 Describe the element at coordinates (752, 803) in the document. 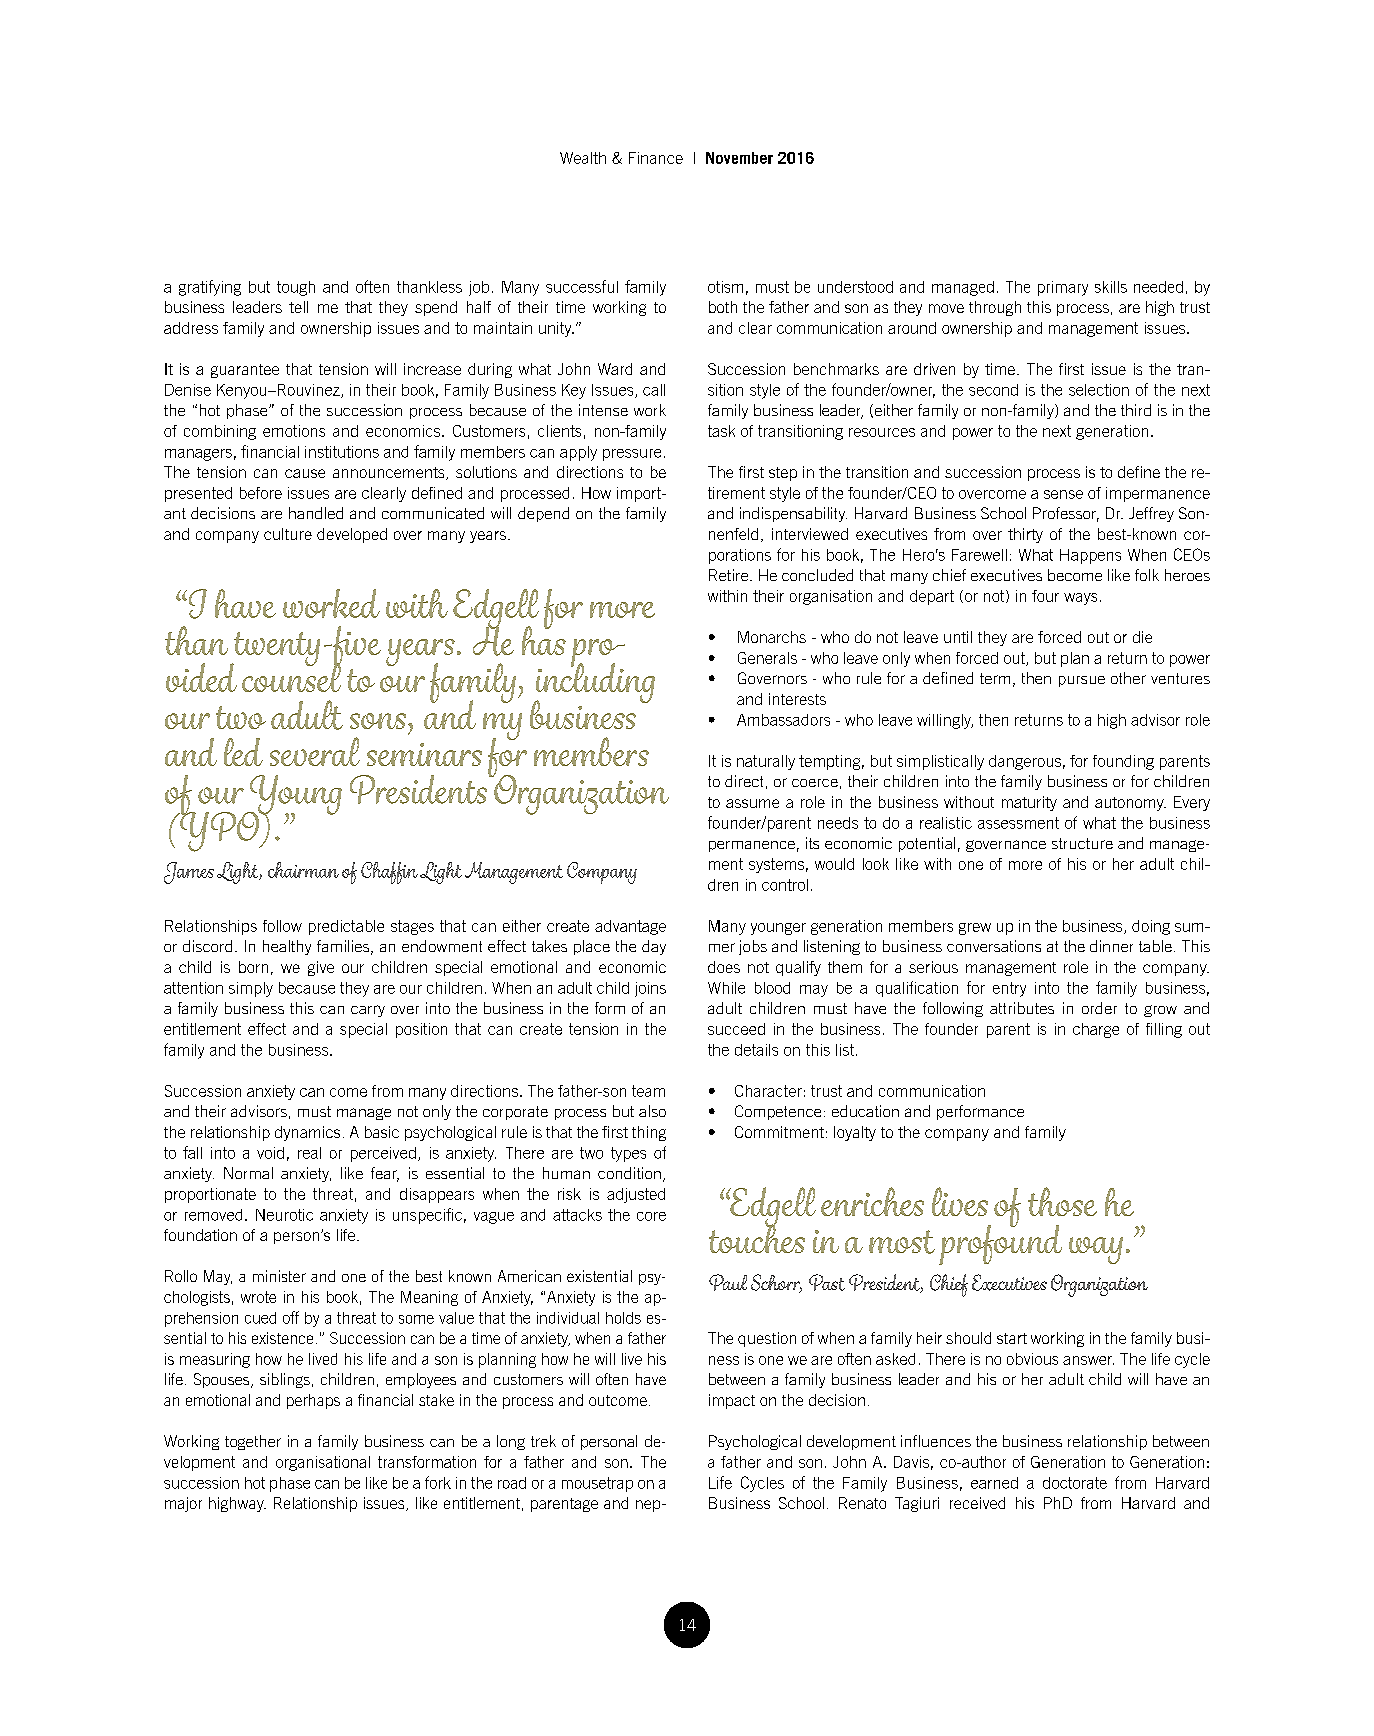

I see `assume` at that location.
